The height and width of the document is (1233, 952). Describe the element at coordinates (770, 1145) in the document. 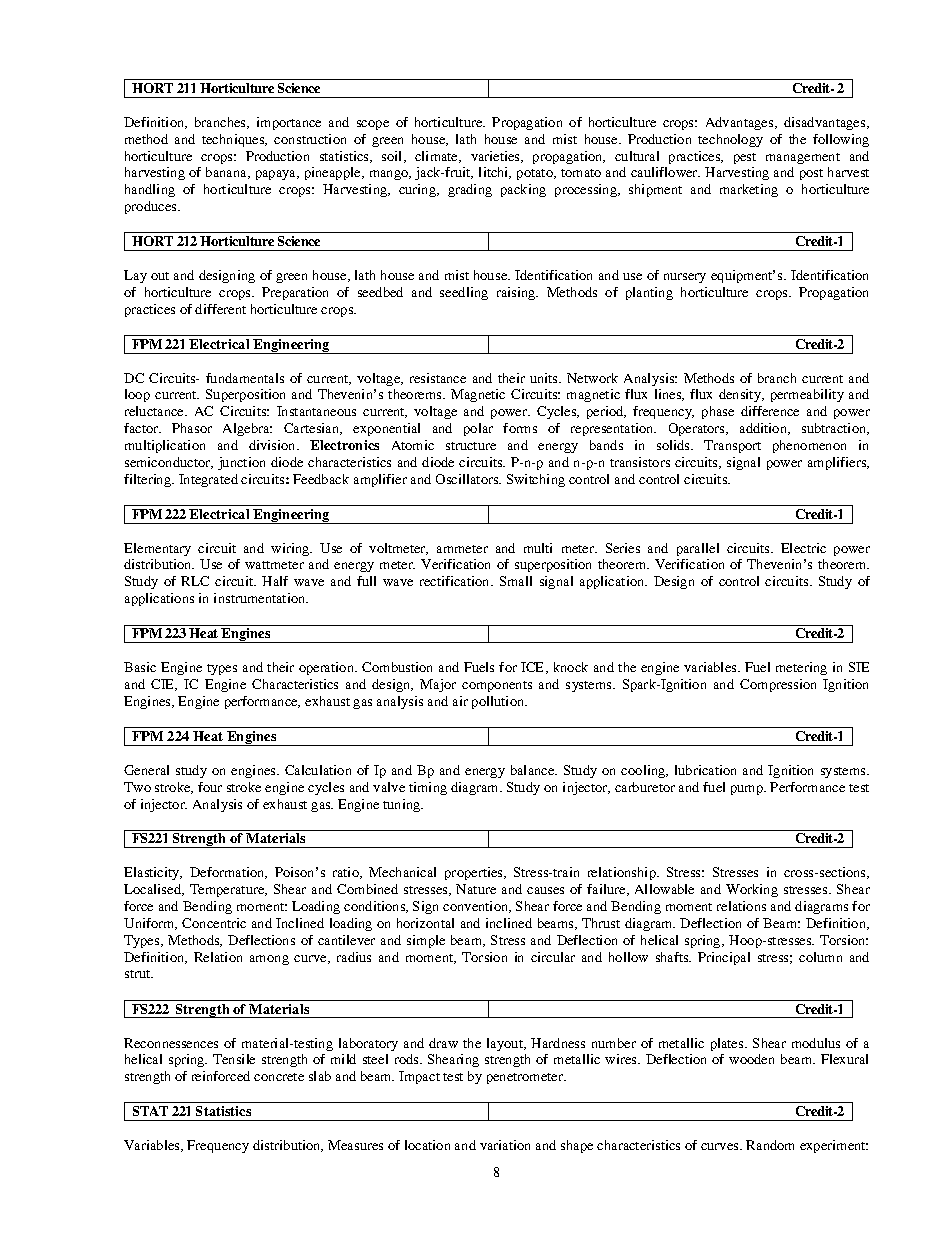

I see `Random` at that location.
